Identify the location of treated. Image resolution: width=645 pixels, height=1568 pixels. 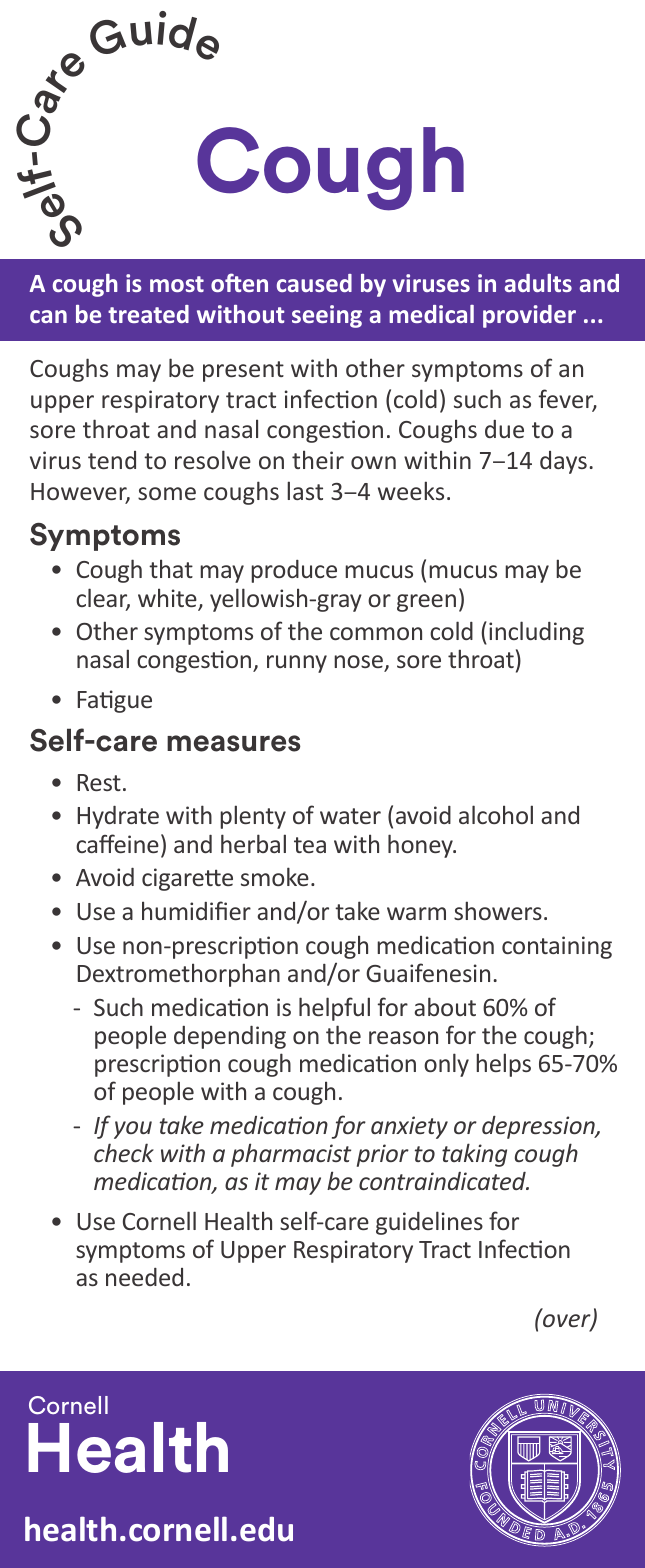
(148, 314).
